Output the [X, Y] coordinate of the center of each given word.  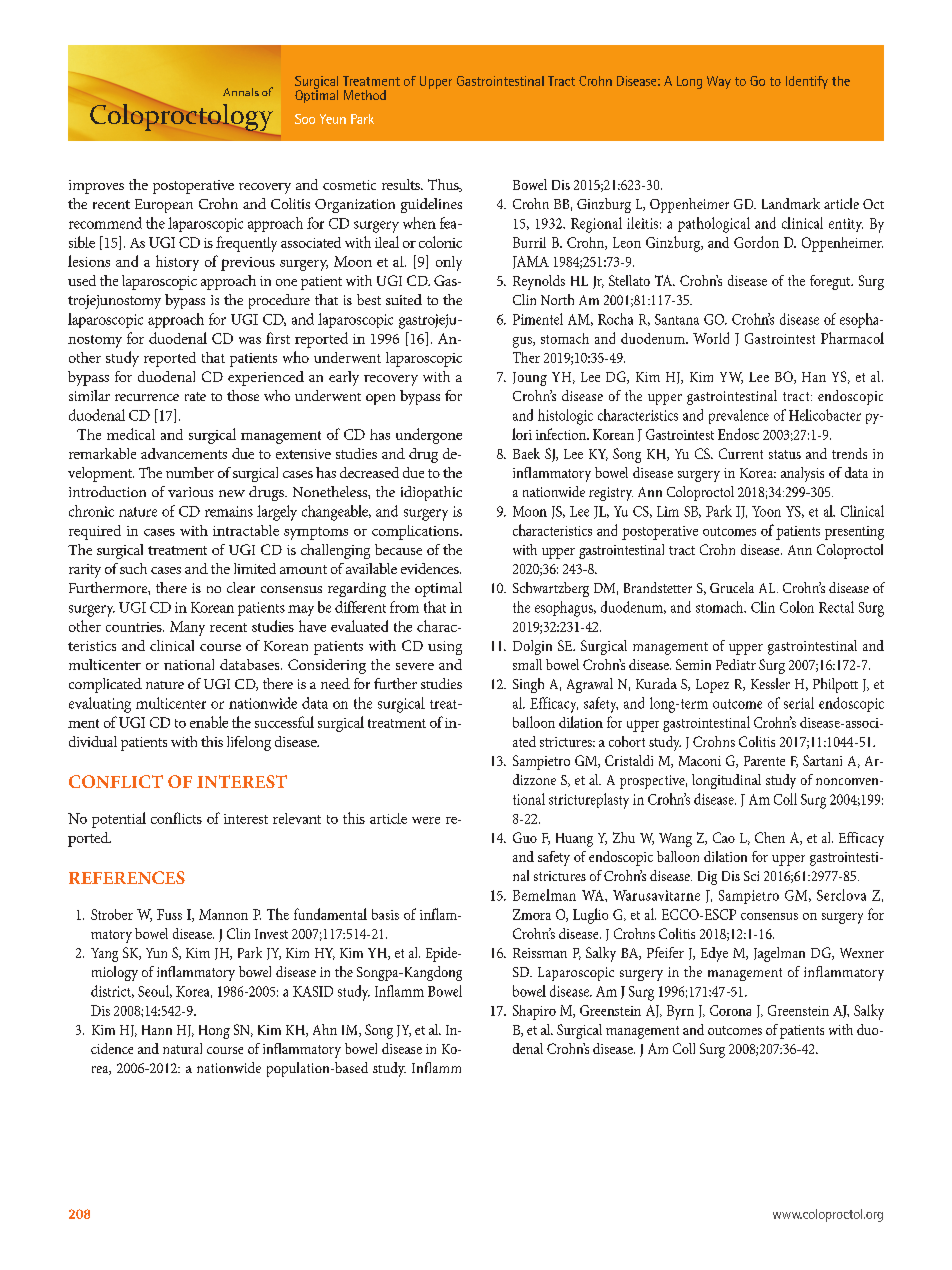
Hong [214, 1032]
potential [119, 820]
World [711, 338]
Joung [530, 379]
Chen [770, 837]
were [426, 820]
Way [719, 82]
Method [365, 95]
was [250, 340]
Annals [241, 92]
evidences [431, 568]
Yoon [766, 511]
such [133, 568]
